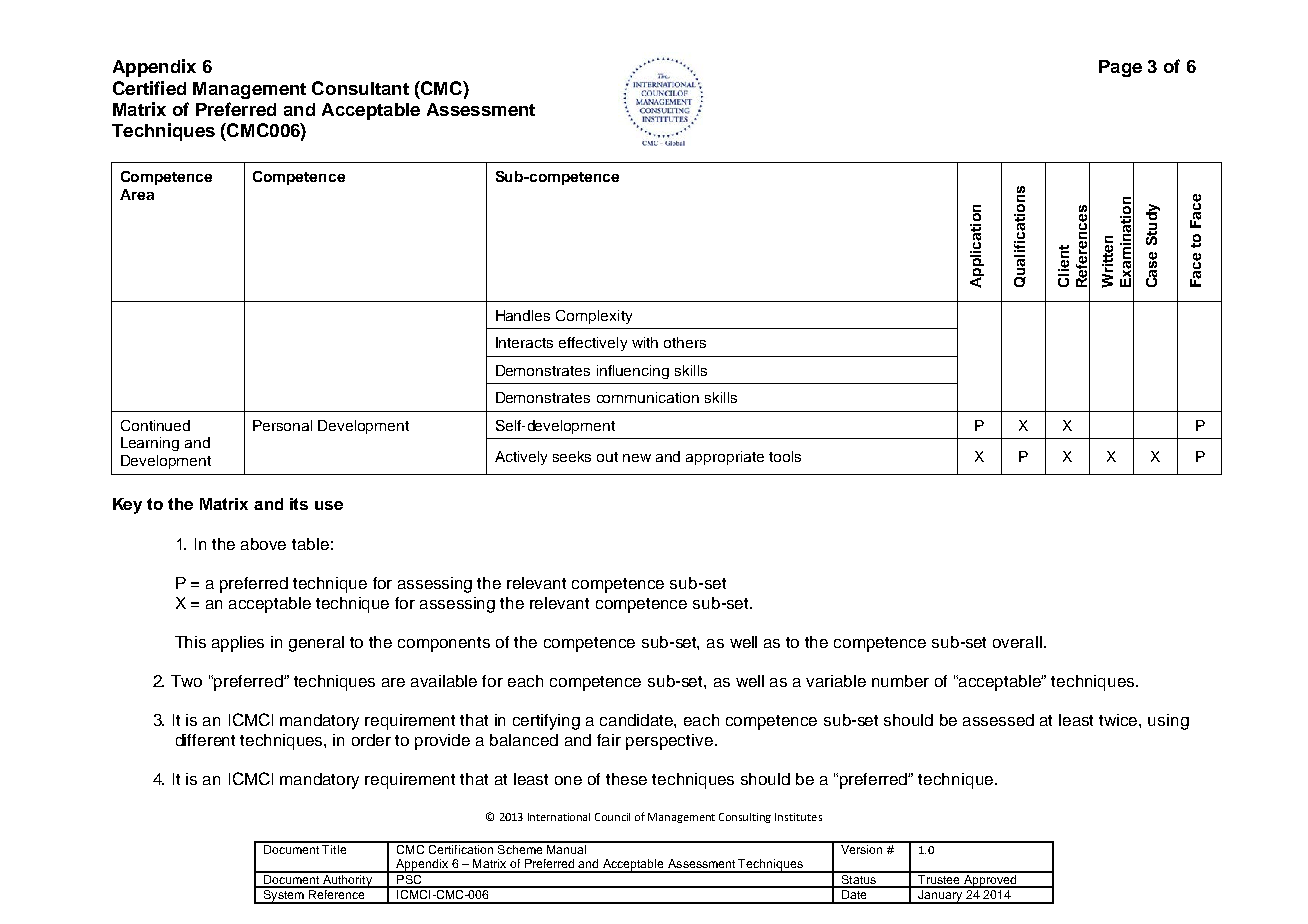  I want to click on Handles, so click(523, 315).
